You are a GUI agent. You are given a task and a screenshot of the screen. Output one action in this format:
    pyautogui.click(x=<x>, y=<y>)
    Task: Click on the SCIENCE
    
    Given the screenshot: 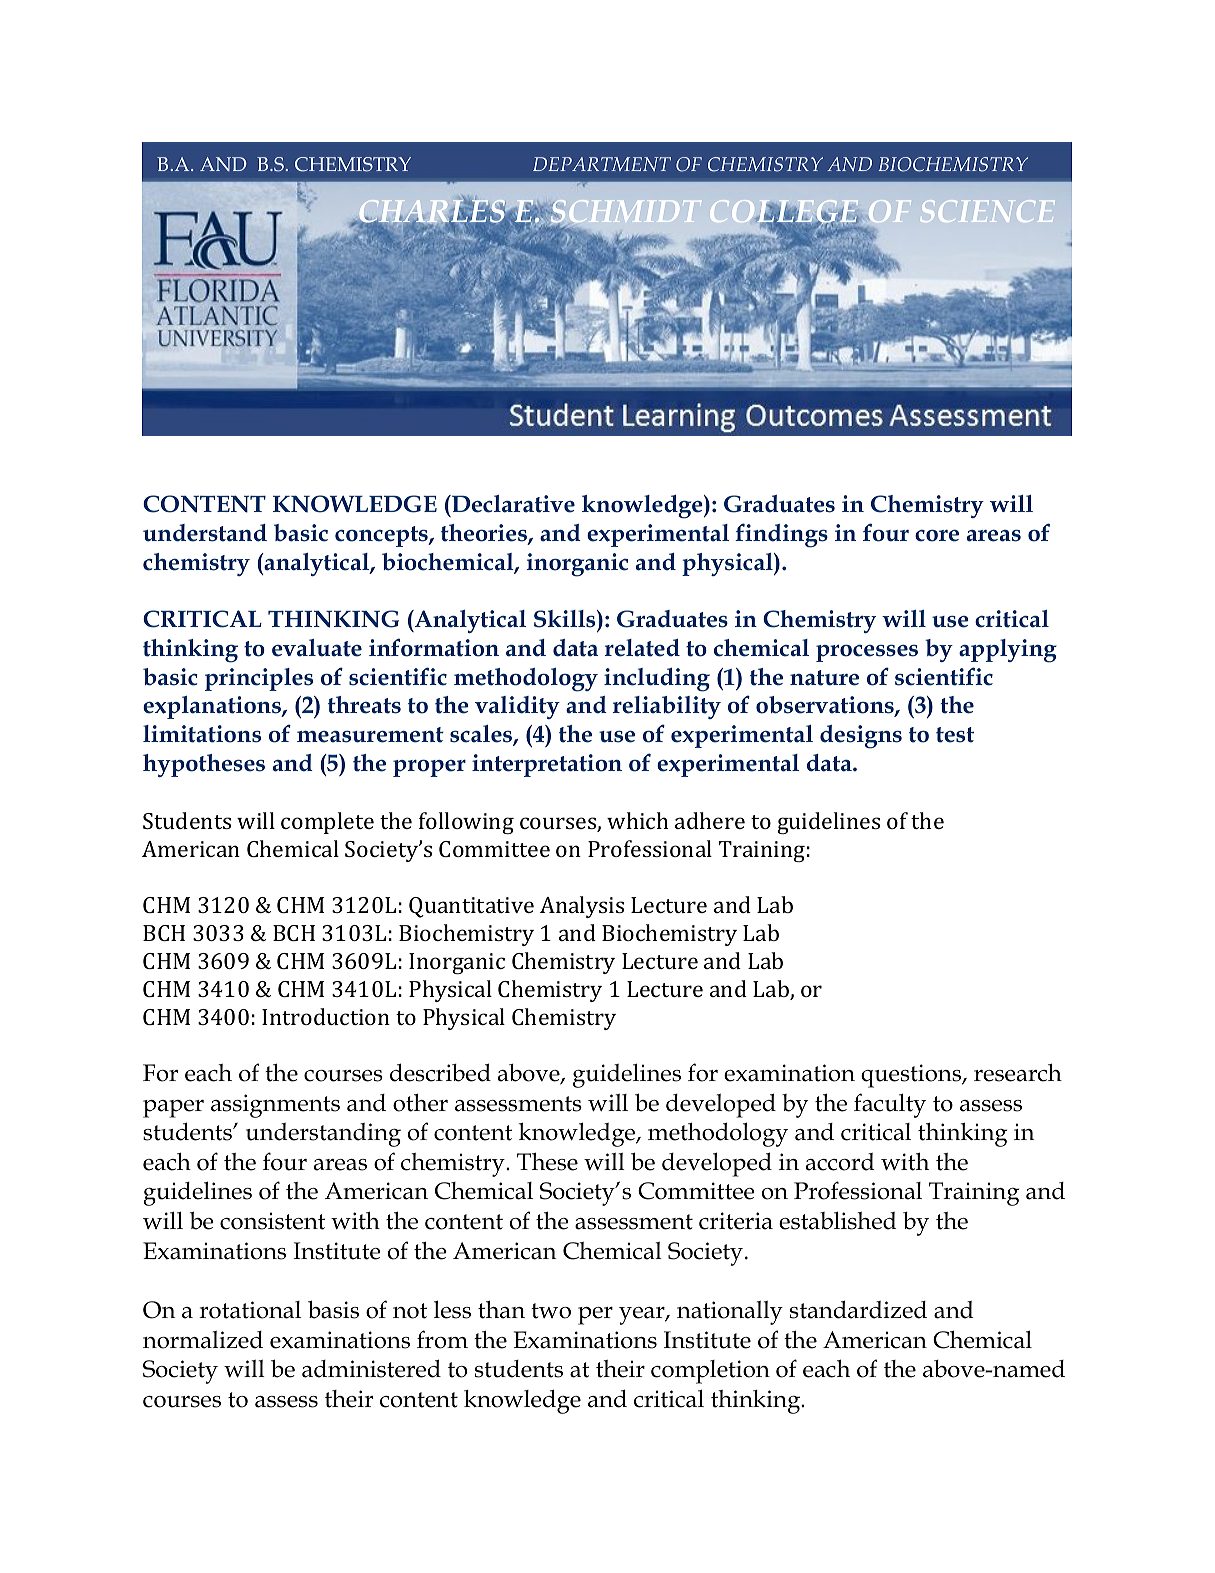 What is the action you would take?
    pyautogui.click(x=988, y=211)
